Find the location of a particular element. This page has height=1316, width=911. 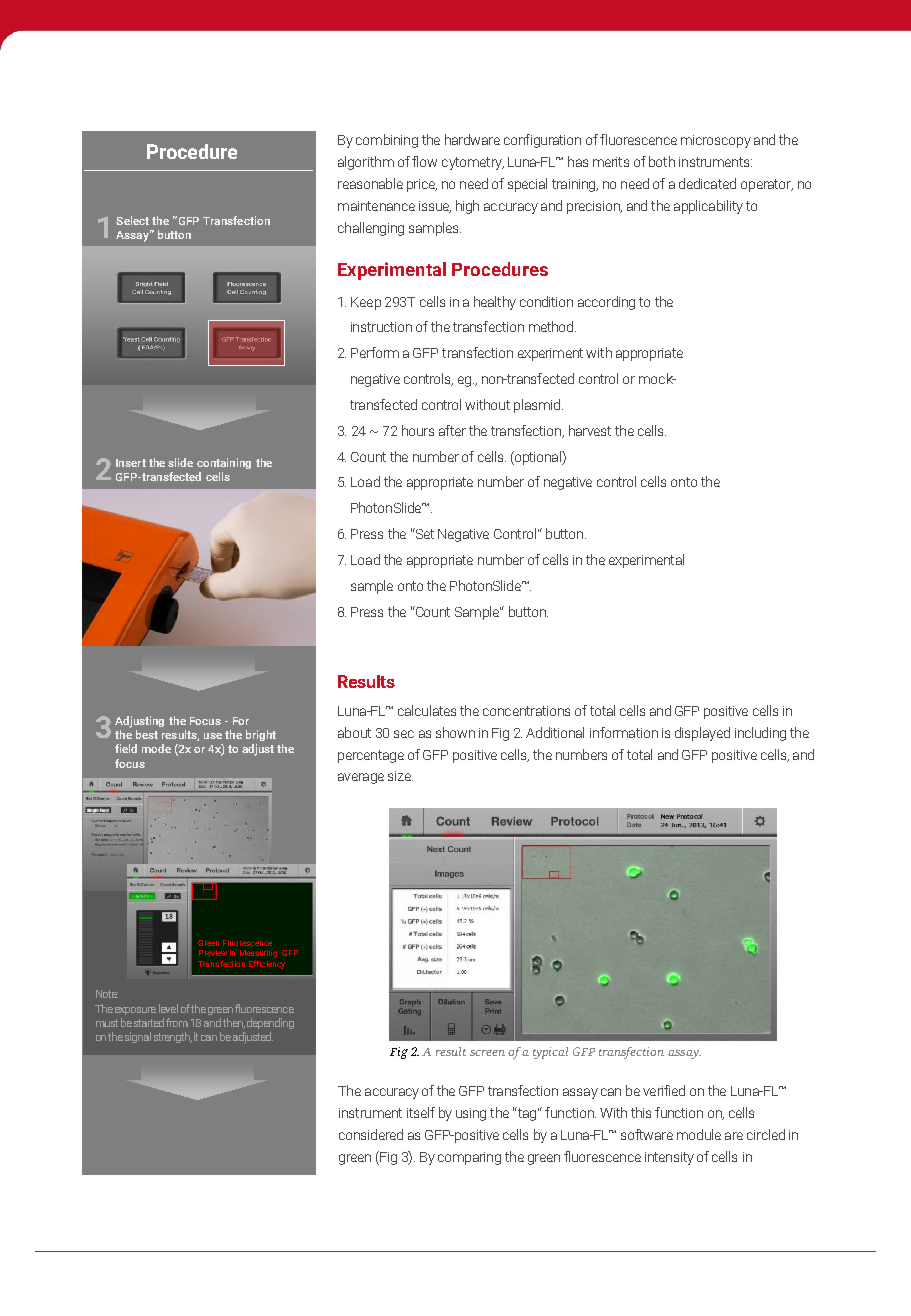

strength is located at coordinates (173, 1037).
